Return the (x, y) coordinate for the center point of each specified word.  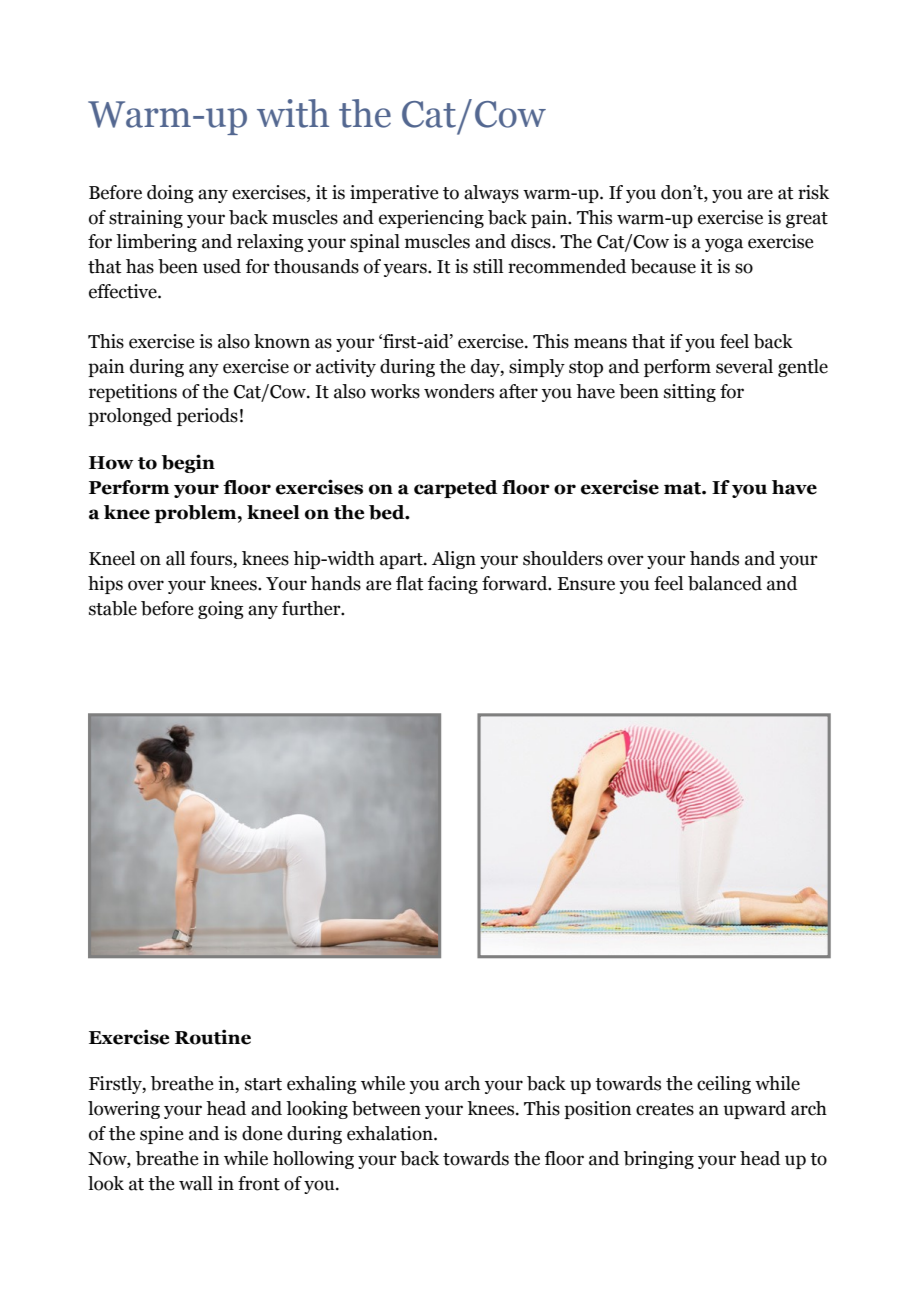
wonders (459, 391)
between (386, 1108)
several (744, 366)
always (491, 194)
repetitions (133, 393)
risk (813, 192)
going (221, 610)
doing (170, 194)
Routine (213, 1037)
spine (161, 1135)
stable (113, 608)
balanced (725, 583)
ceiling (724, 1085)
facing (452, 585)
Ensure (586, 584)
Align (454, 560)
